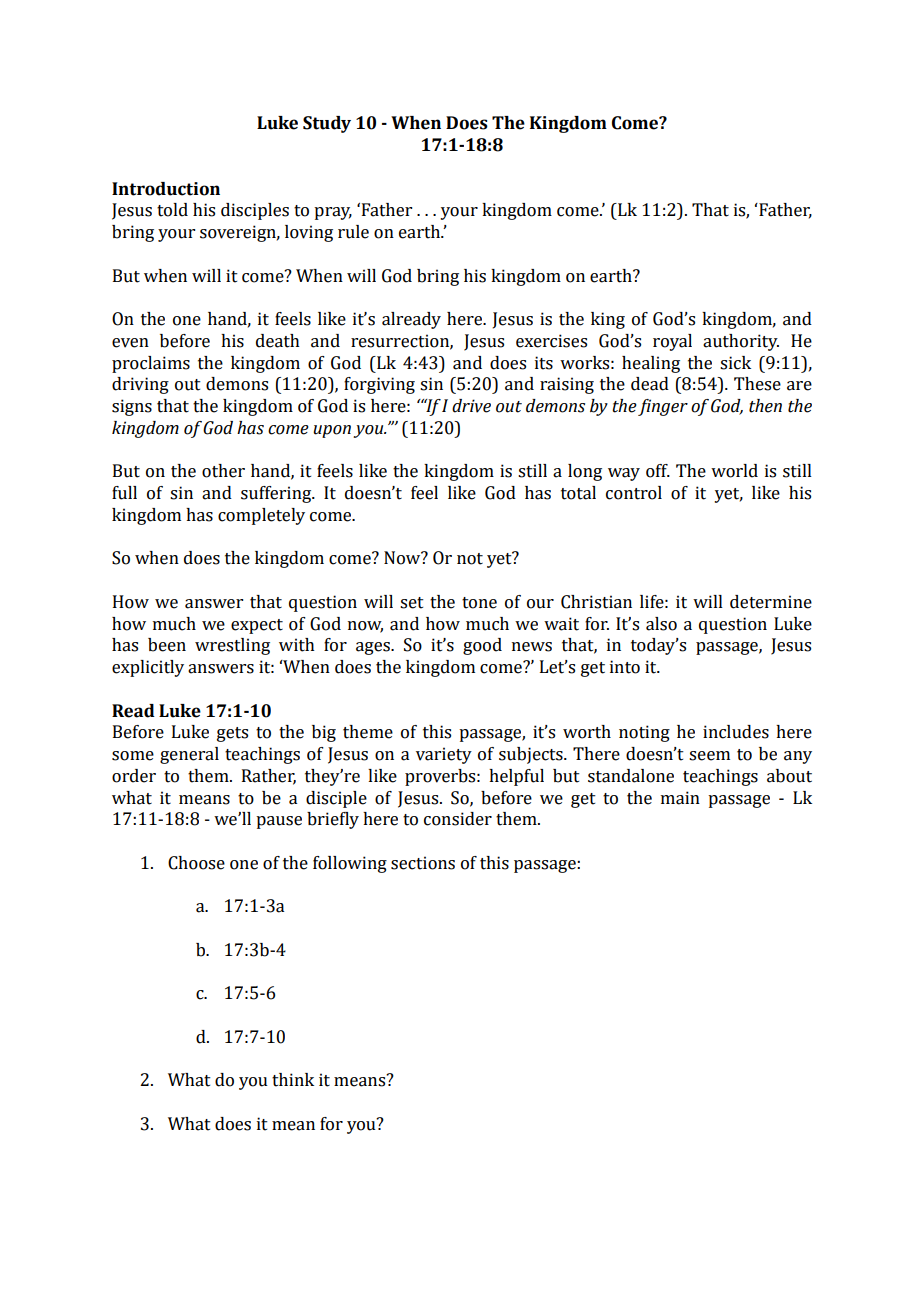 This image has width=924, height=1308. I want to click on world, so click(734, 471).
